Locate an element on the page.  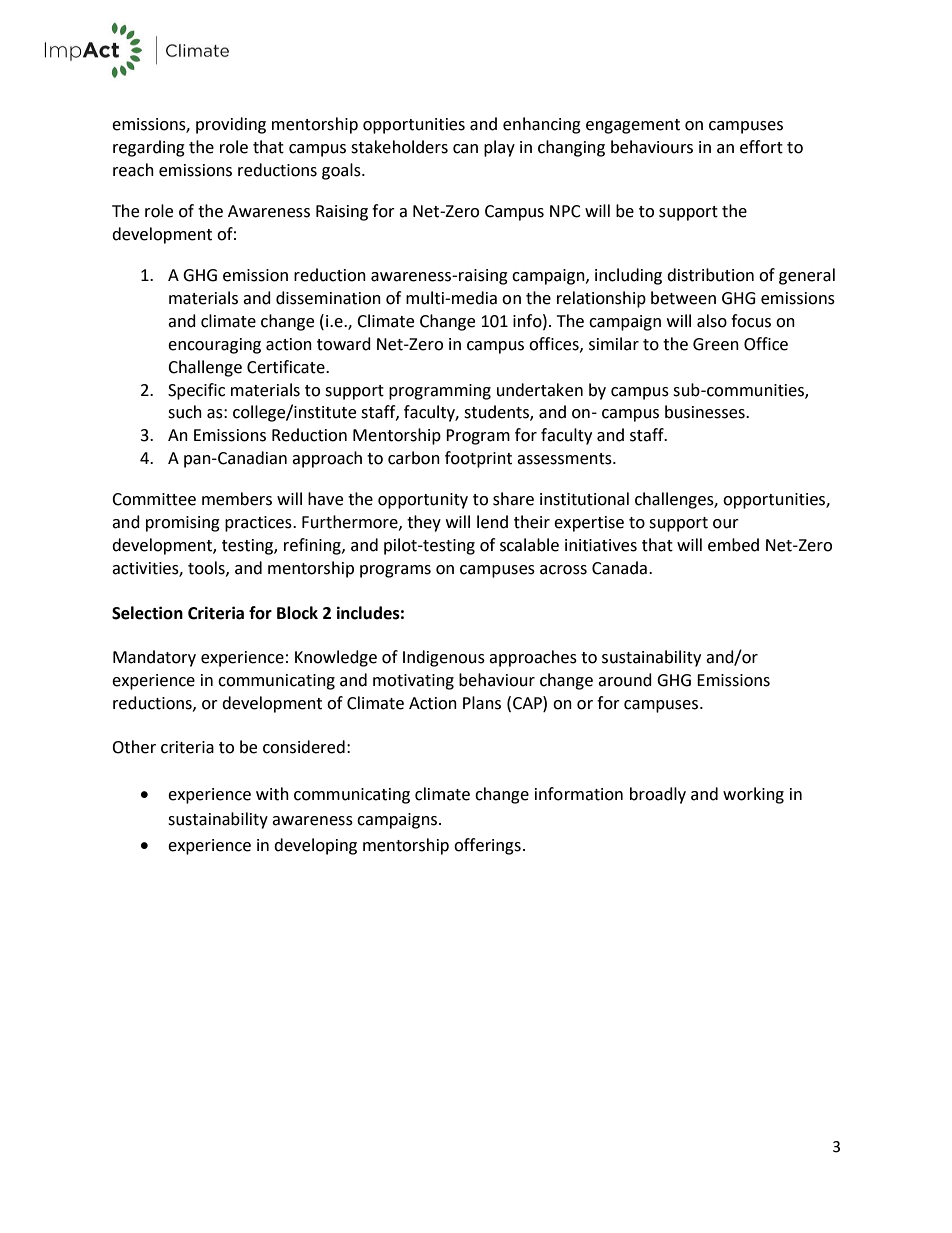
working is located at coordinates (753, 795).
